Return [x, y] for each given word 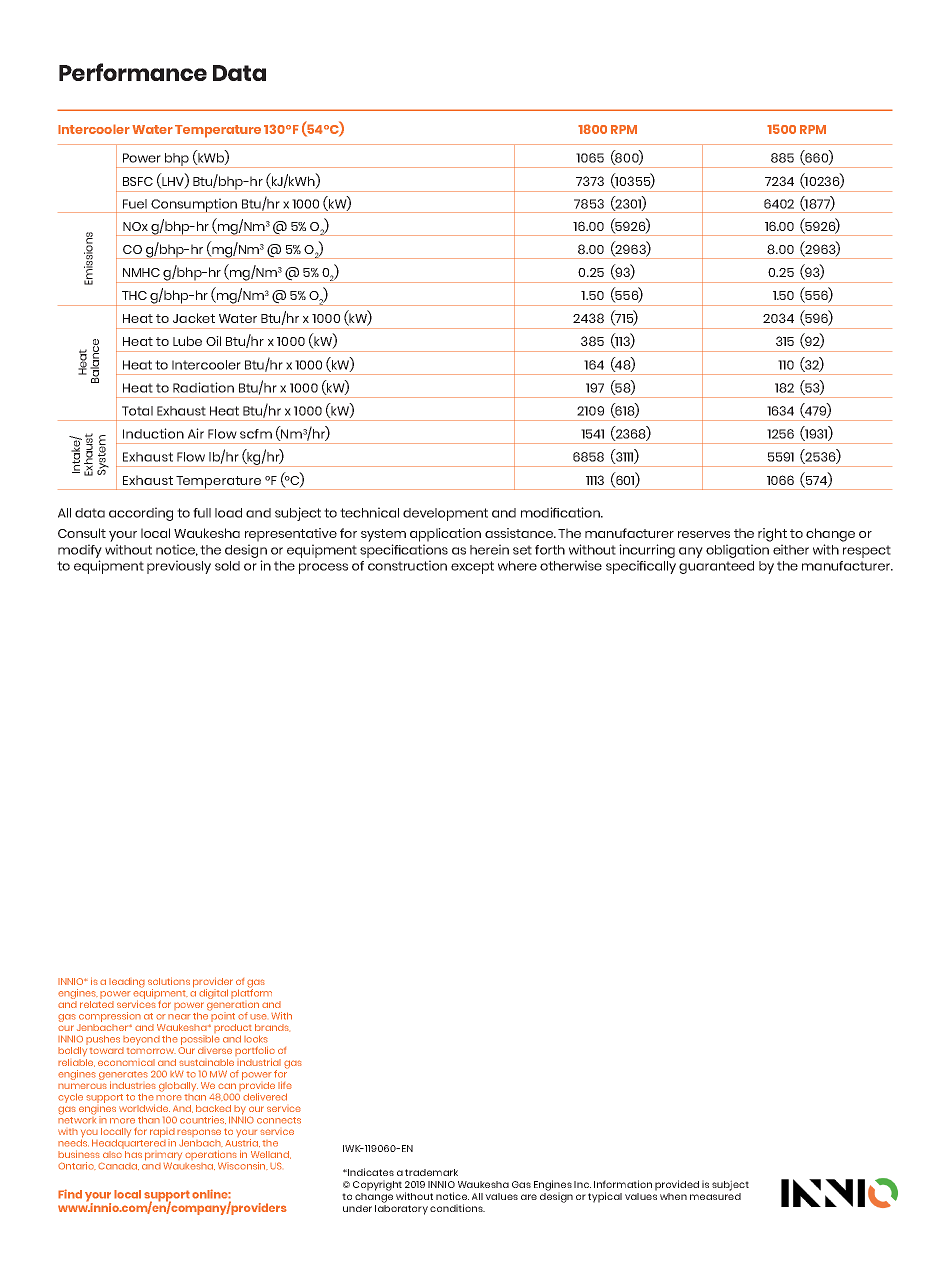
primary [163, 1157]
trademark [431, 1172]
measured [715, 1196]
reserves [704, 534]
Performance [133, 72]
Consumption [194, 205]
